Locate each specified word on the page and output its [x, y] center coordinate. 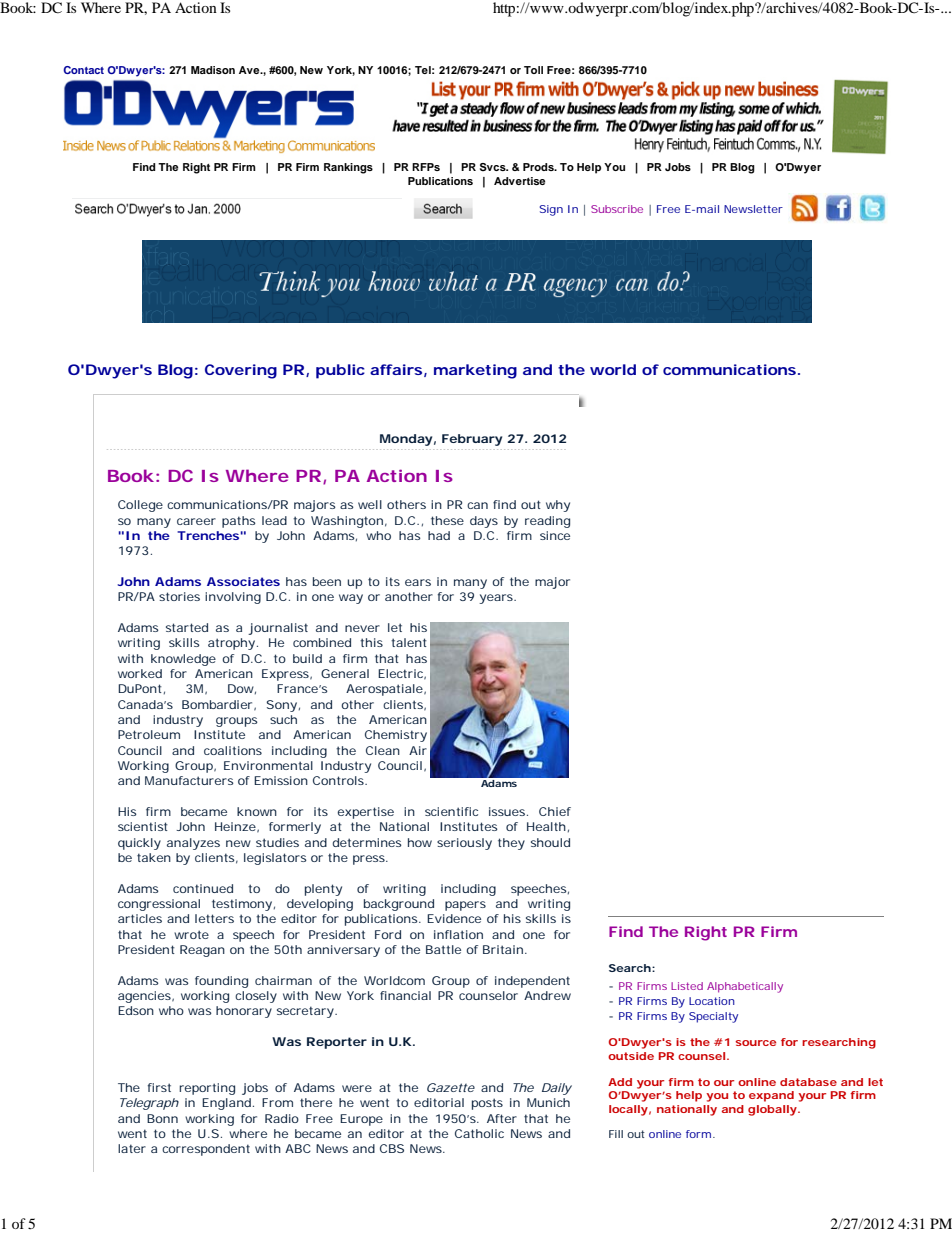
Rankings [348, 168]
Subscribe [617, 209]
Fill [616, 1134]
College [140, 506]
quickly [139, 844]
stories [179, 596]
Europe [361, 1120]
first [159, 1087]
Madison [213, 70]
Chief [555, 811]
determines [367, 842]
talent [409, 642]
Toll [533, 70]
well [370, 504]
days [484, 522]
